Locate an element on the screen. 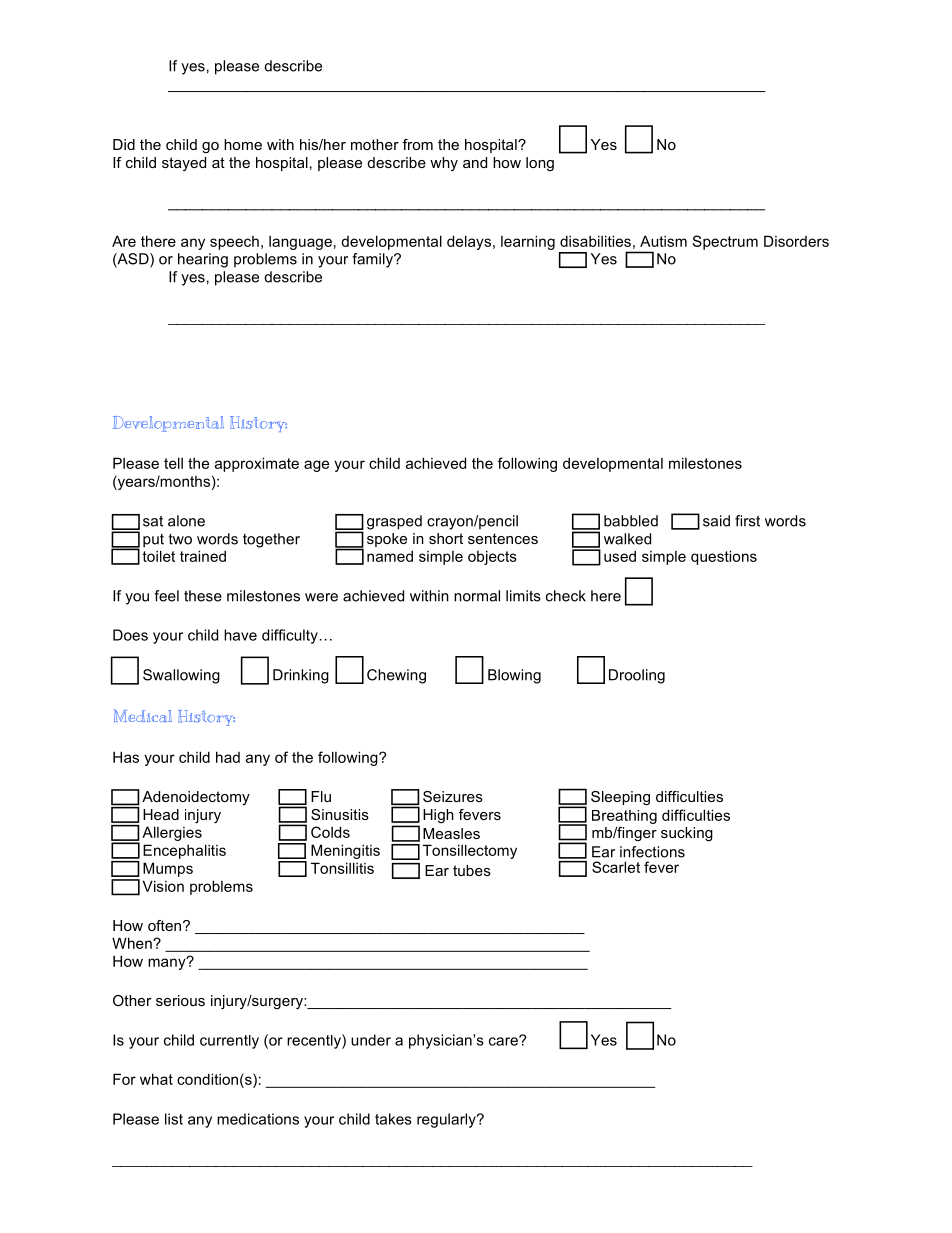 This screenshot has height=1233, width=952. have is located at coordinates (240, 635).
